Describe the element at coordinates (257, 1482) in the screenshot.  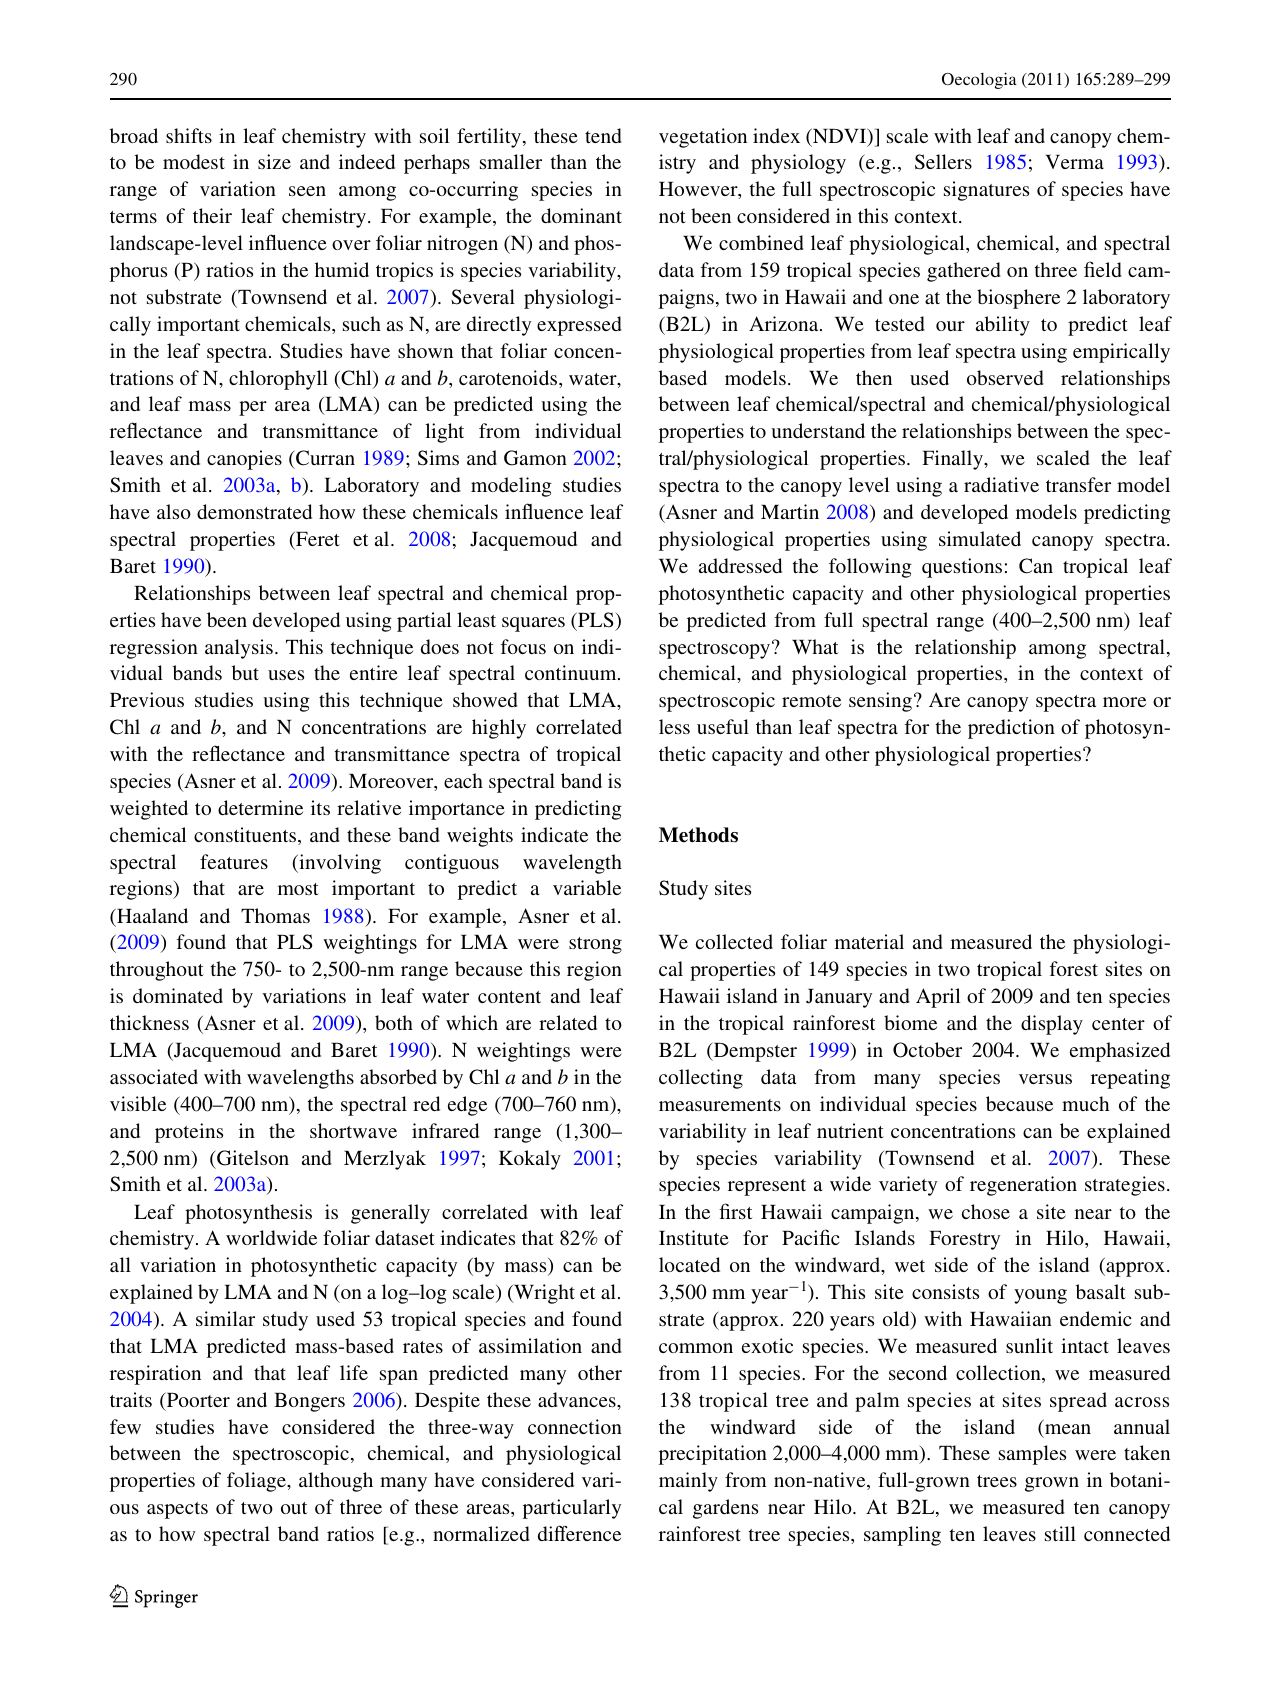
I see `foliage` at that location.
